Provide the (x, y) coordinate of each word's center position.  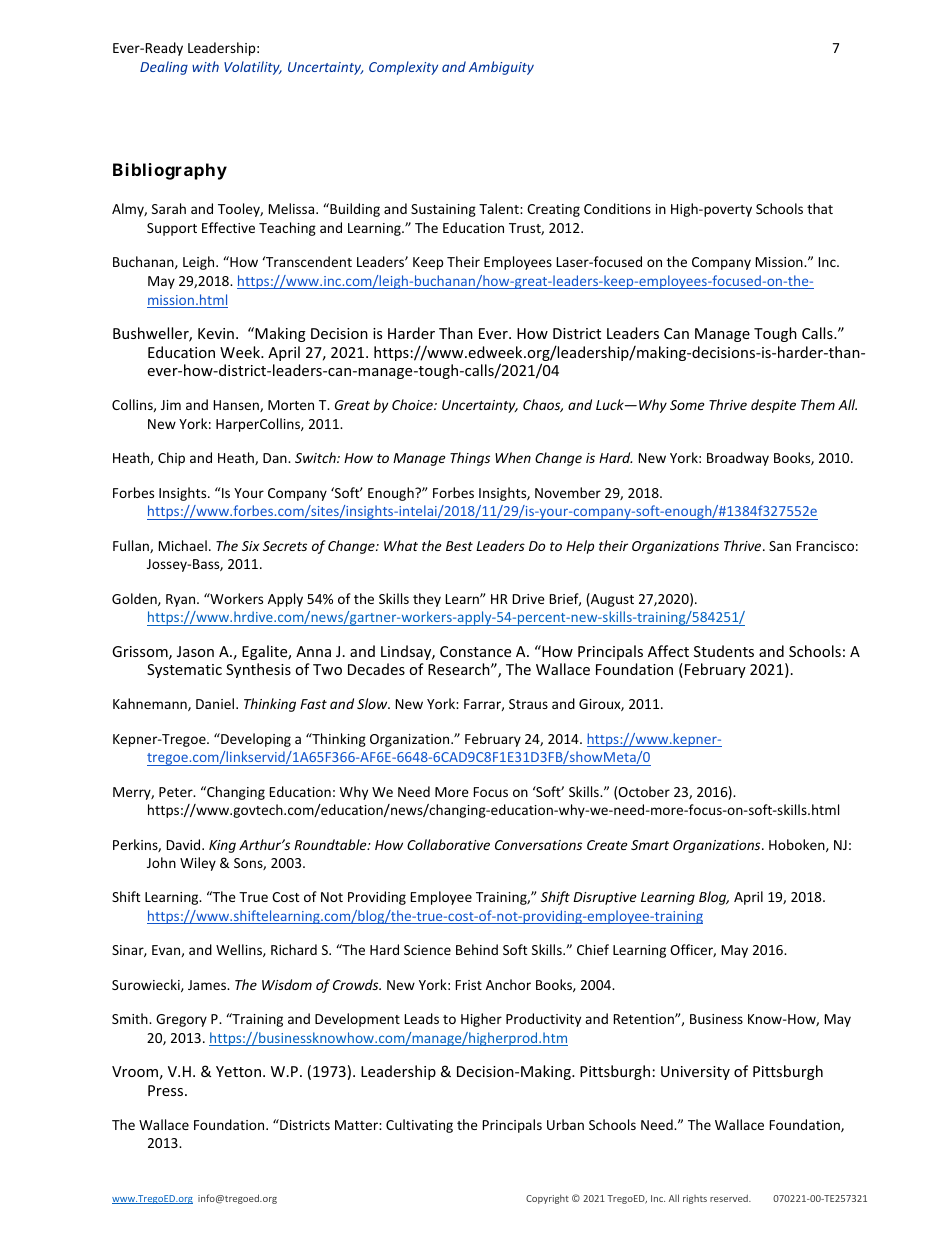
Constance (475, 651)
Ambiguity (501, 68)
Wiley (198, 864)
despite (773, 406)
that (820, 208)
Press (167, 1090)
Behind (477, 949)
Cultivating (419, 1126)
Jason (195, 651)
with (205, 66)
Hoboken (798, 845)
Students (724, 651)
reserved (730, 1198)
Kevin (216, 333)
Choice (413, 404)
